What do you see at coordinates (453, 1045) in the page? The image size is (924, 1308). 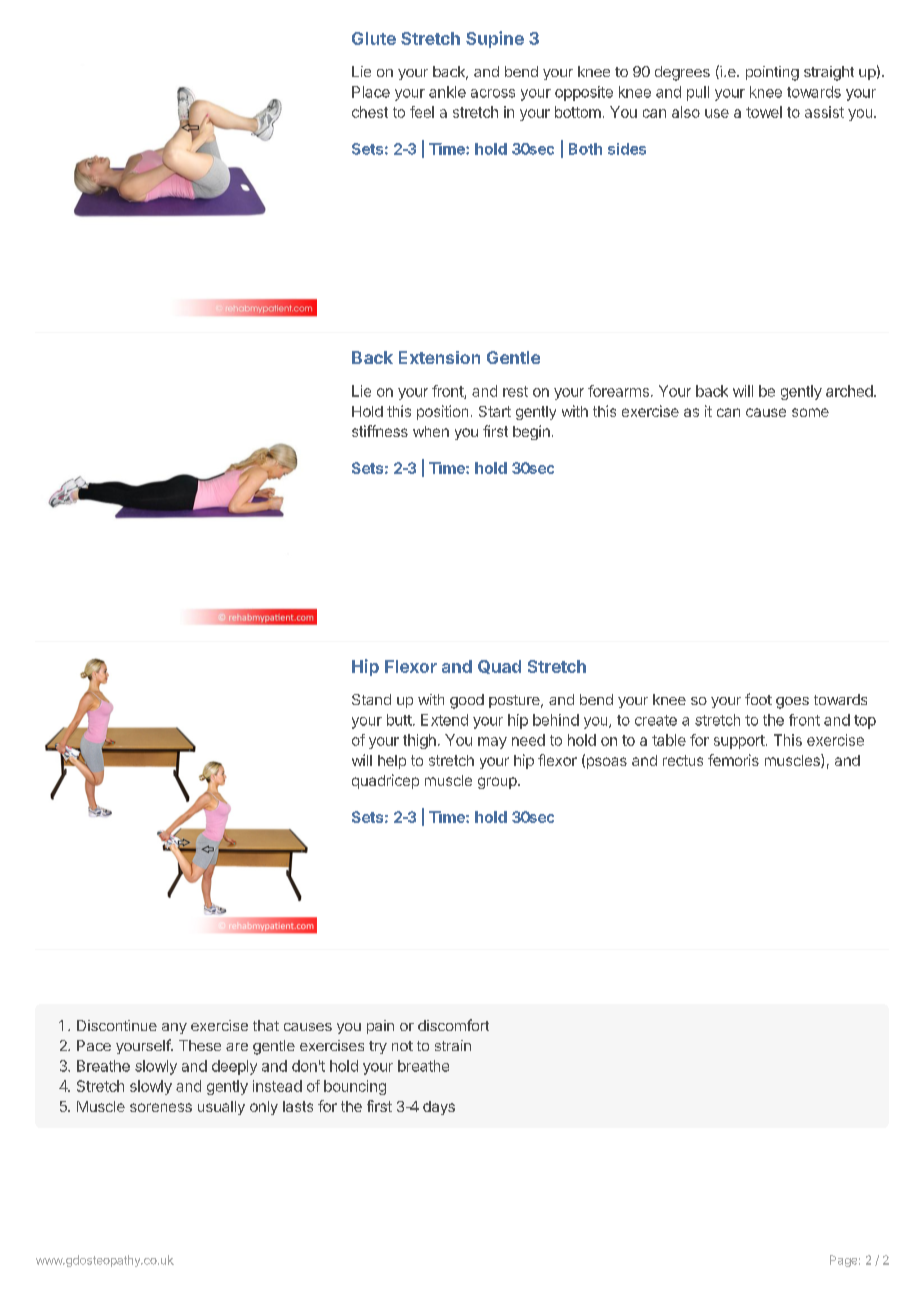 I see `strain` at bounding box center [453, 1045].
